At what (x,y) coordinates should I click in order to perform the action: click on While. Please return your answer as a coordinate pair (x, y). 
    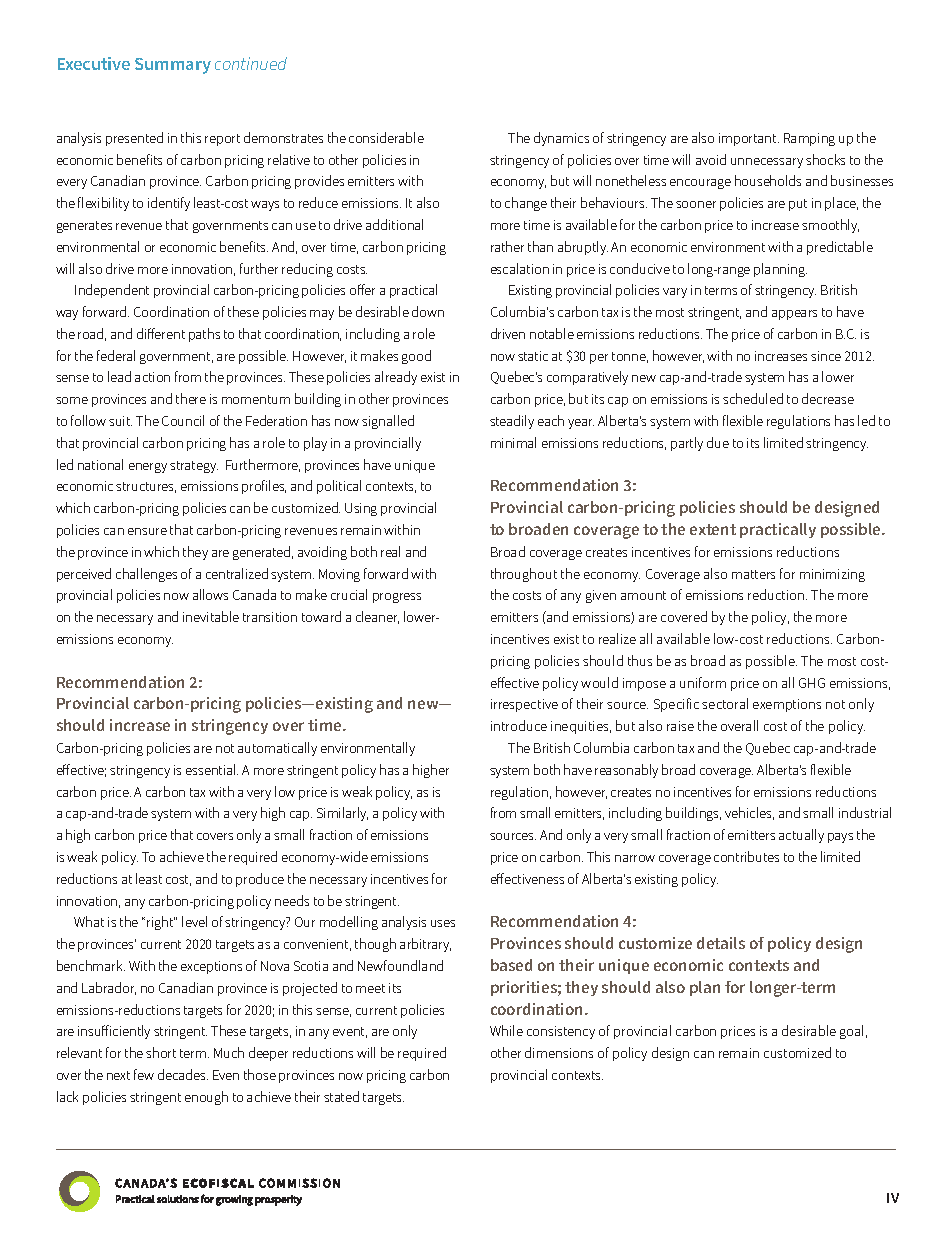
    Looking at the image, I should click on (506, 1030).
